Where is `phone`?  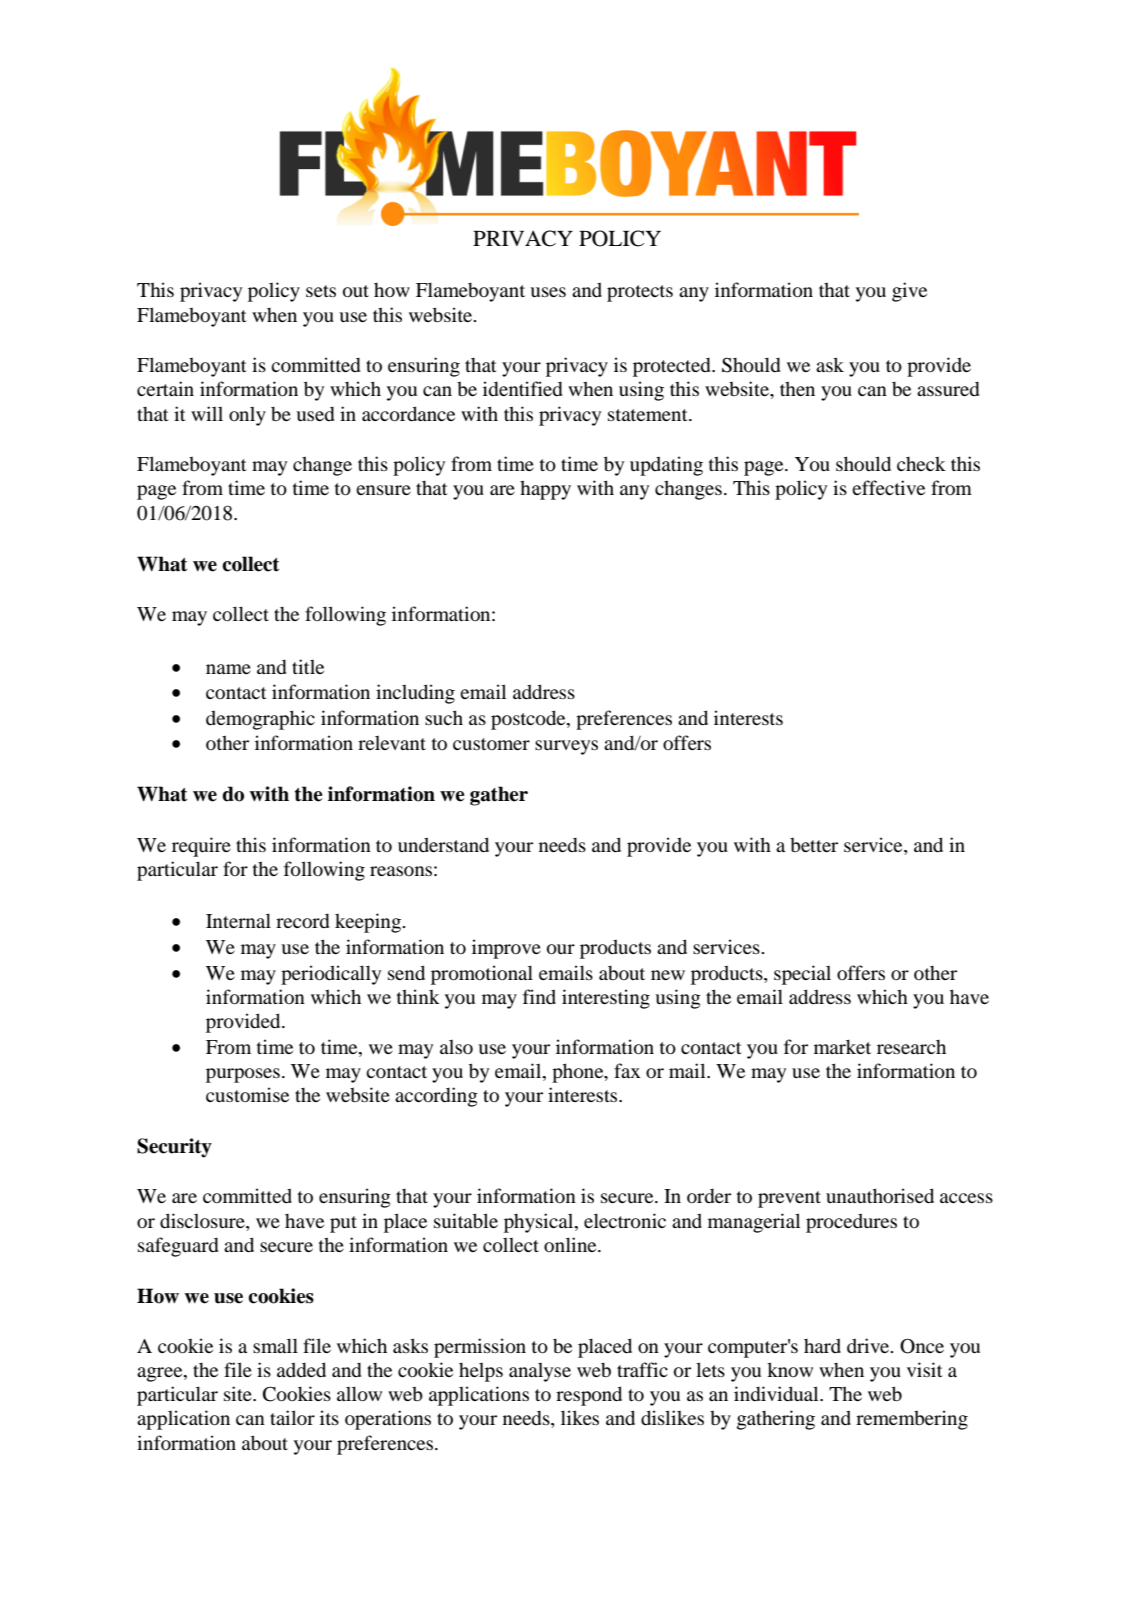
phone is located at coordinates (579, 1073).
